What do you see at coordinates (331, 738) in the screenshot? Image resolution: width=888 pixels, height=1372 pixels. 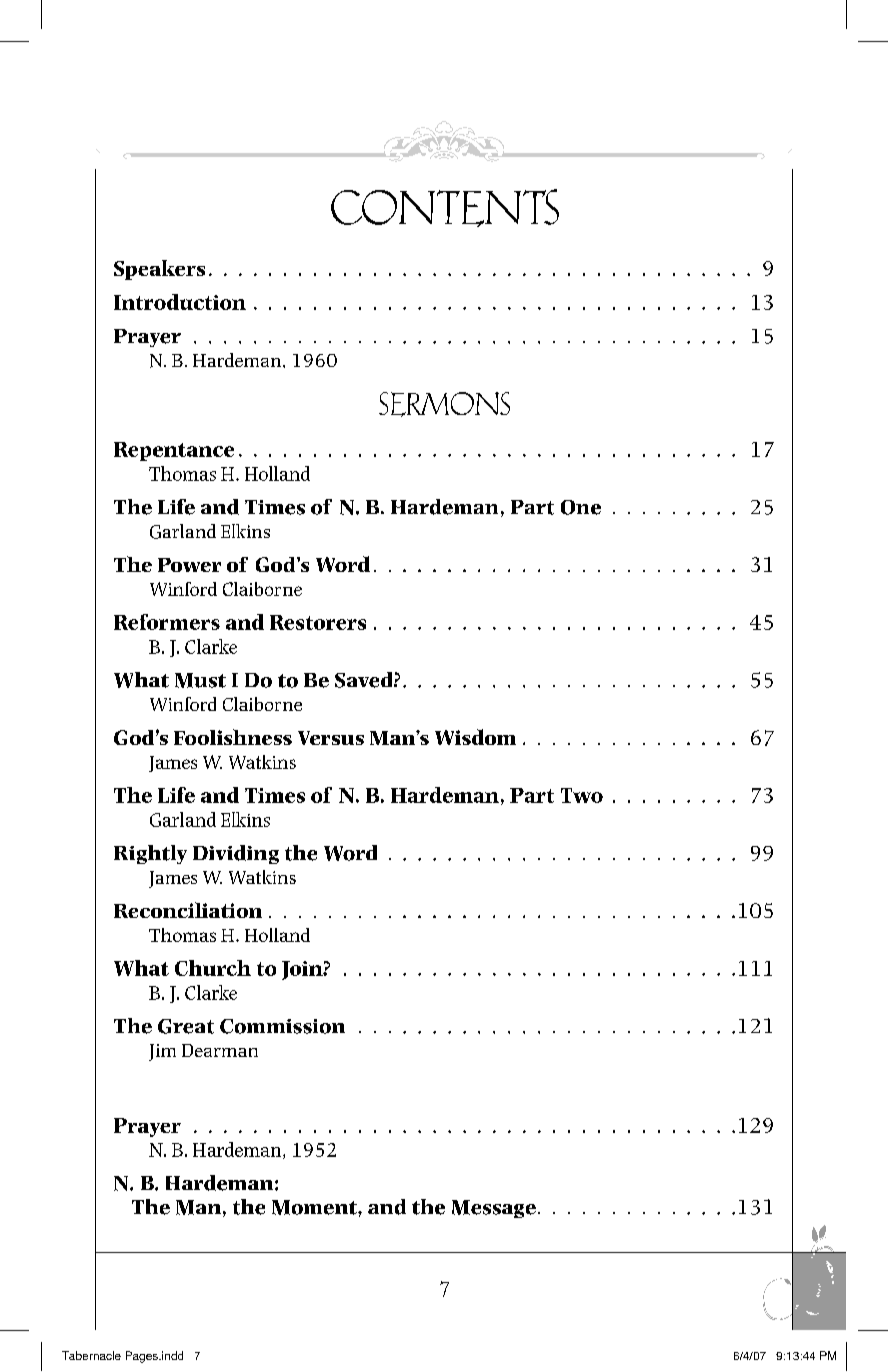 I see `Versus` at bounding box center [331, 738].
